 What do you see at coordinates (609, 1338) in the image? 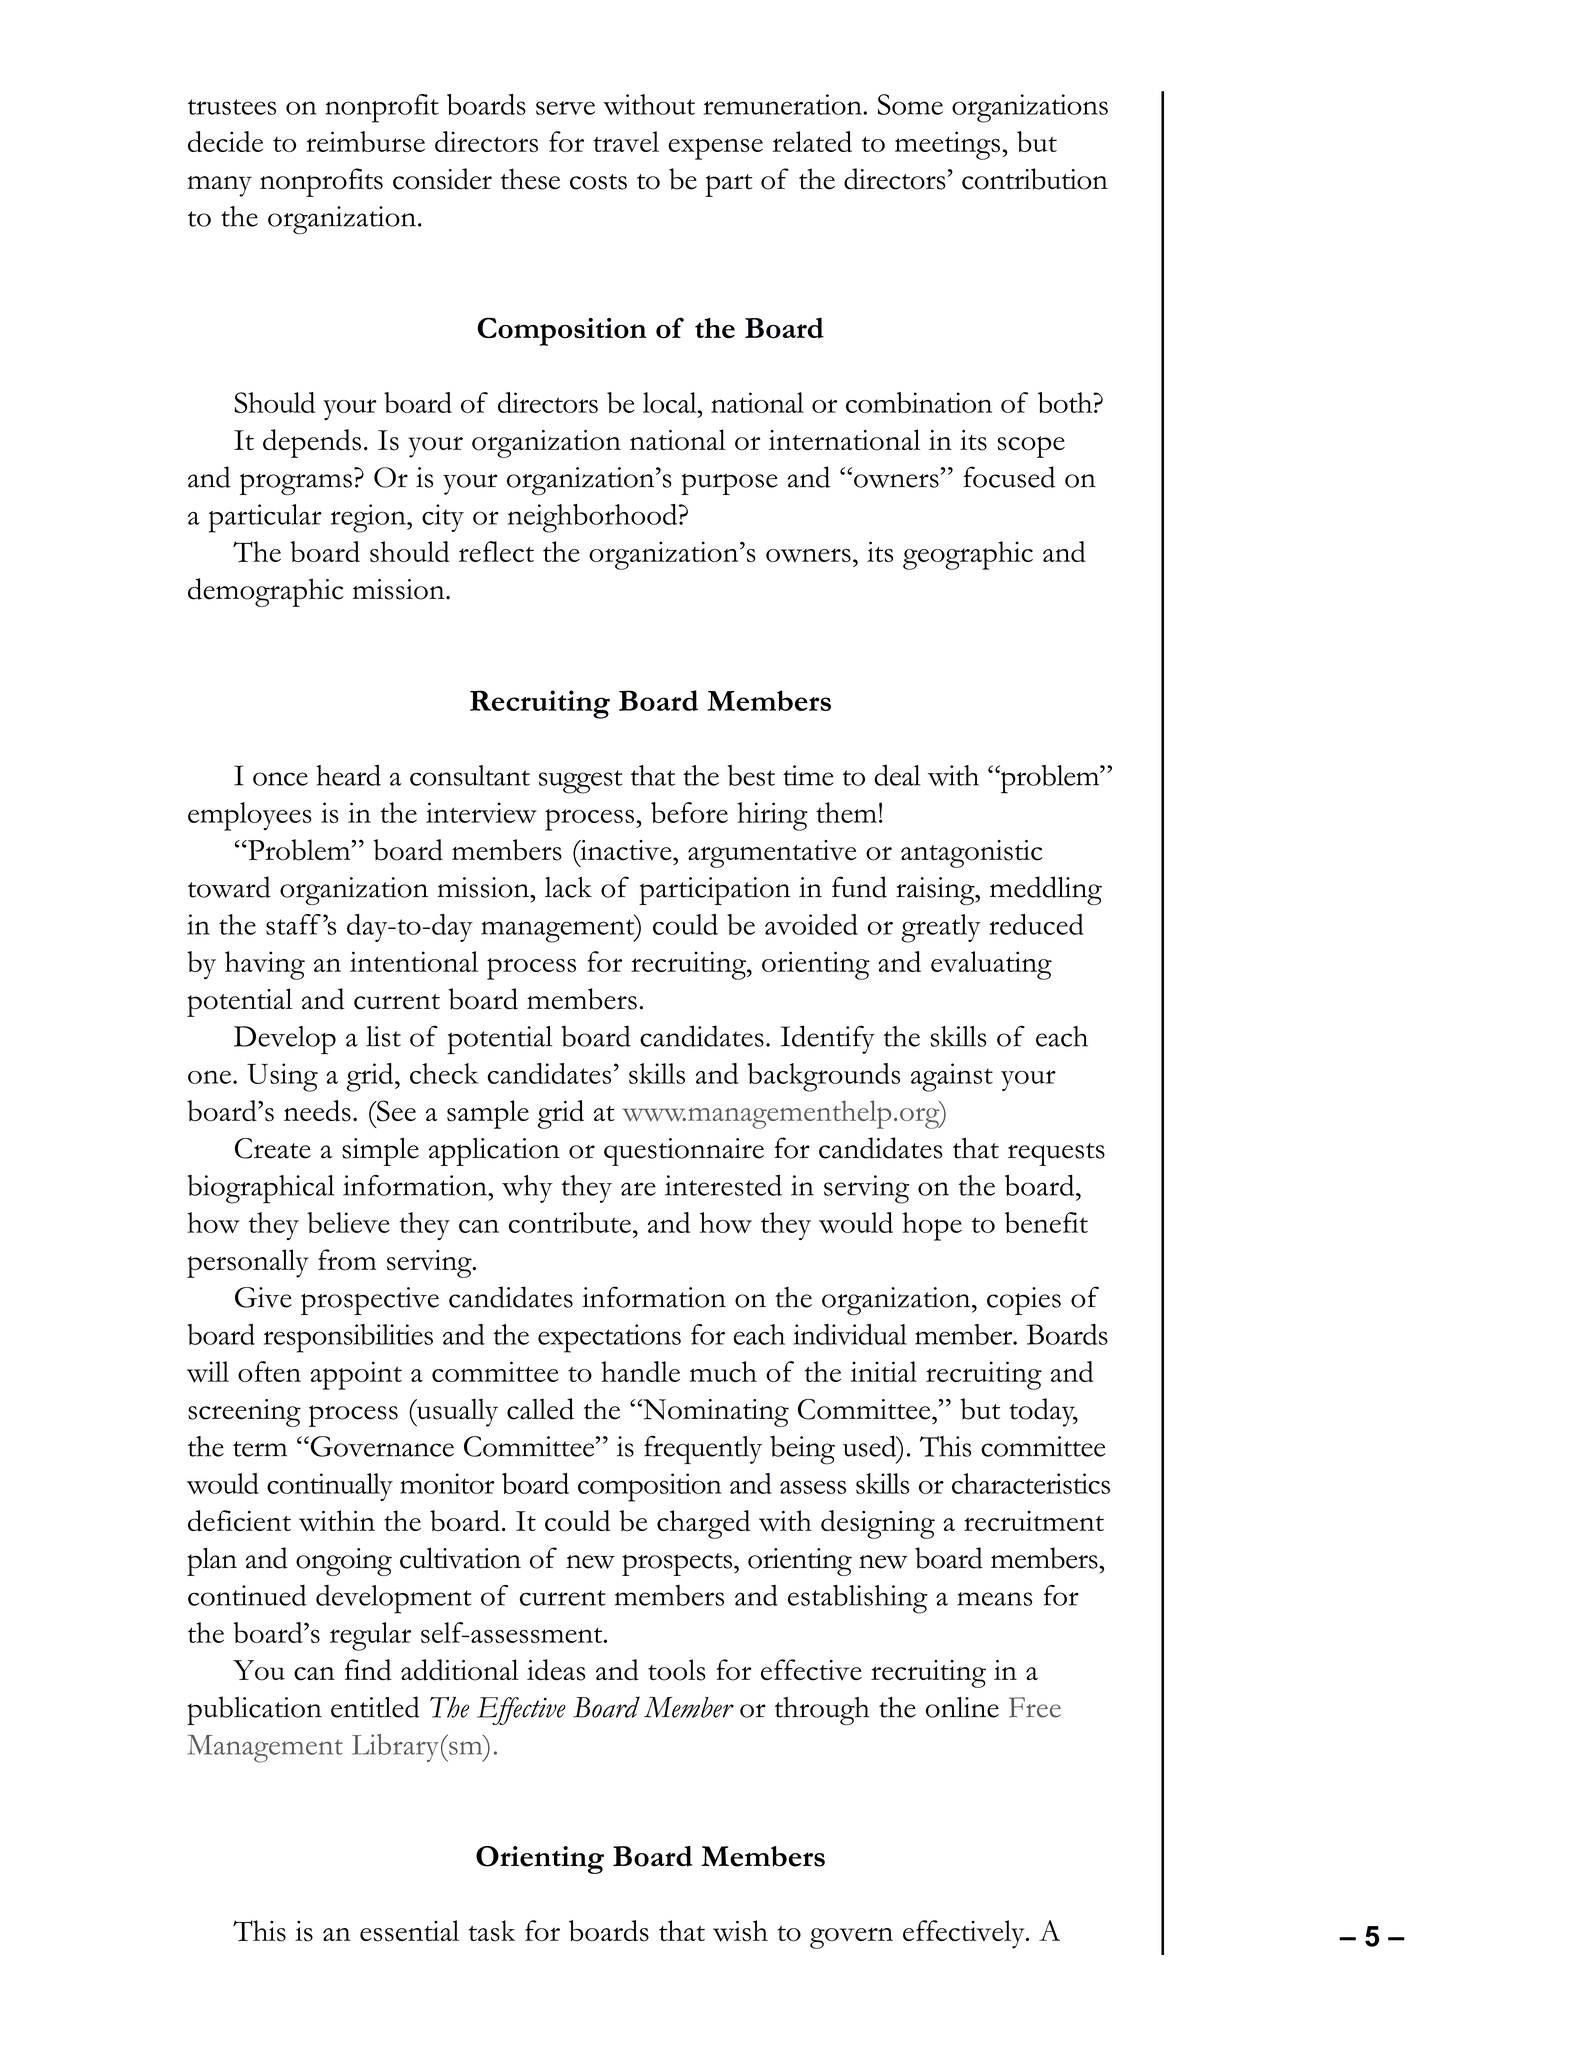
I see `expectations` at bounding box center [609, 1338].
